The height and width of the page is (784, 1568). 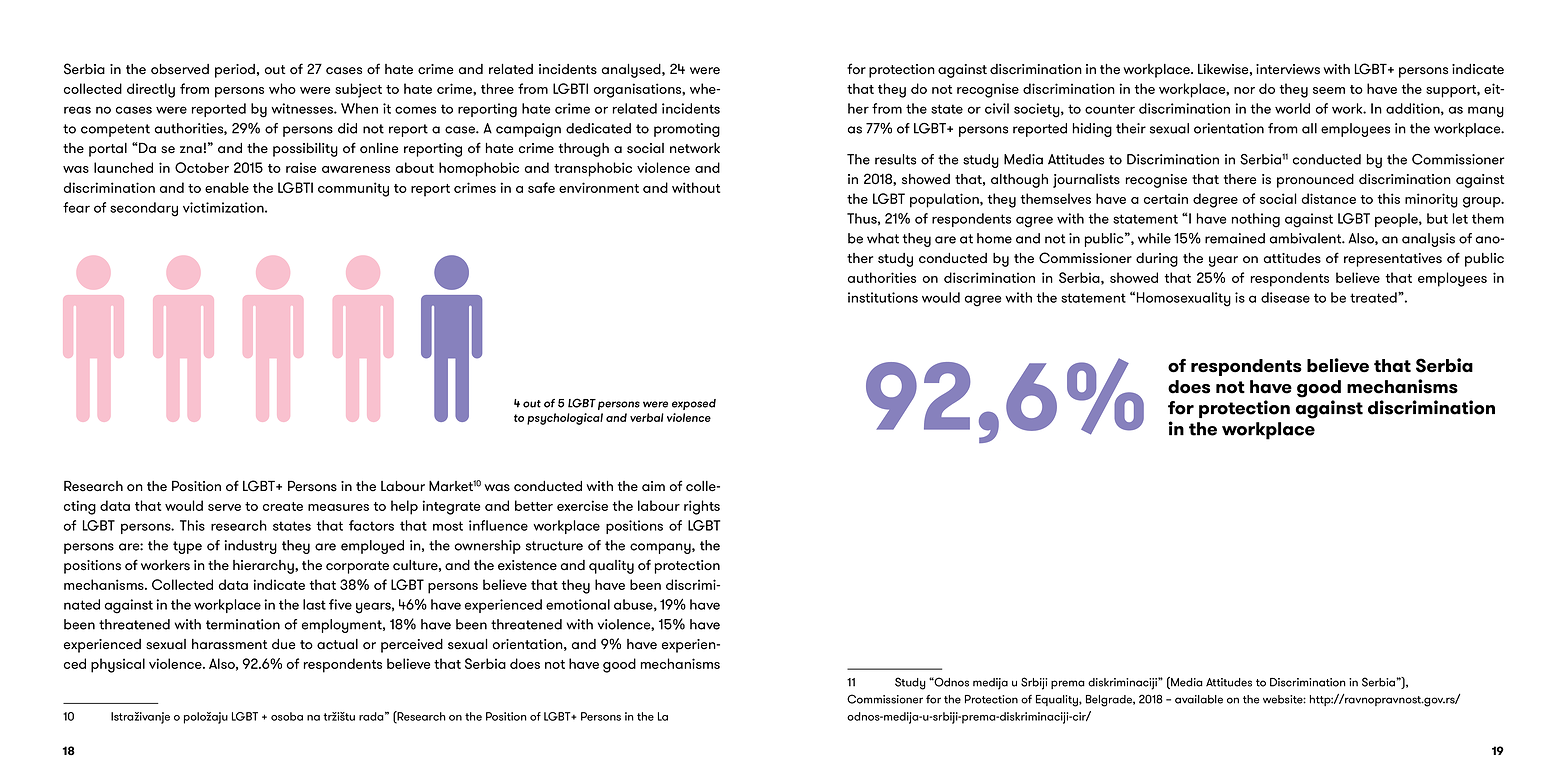 What do you see at coordinates (702, 507) in the page?
I see `rights` at bounding box center [702, 507].
